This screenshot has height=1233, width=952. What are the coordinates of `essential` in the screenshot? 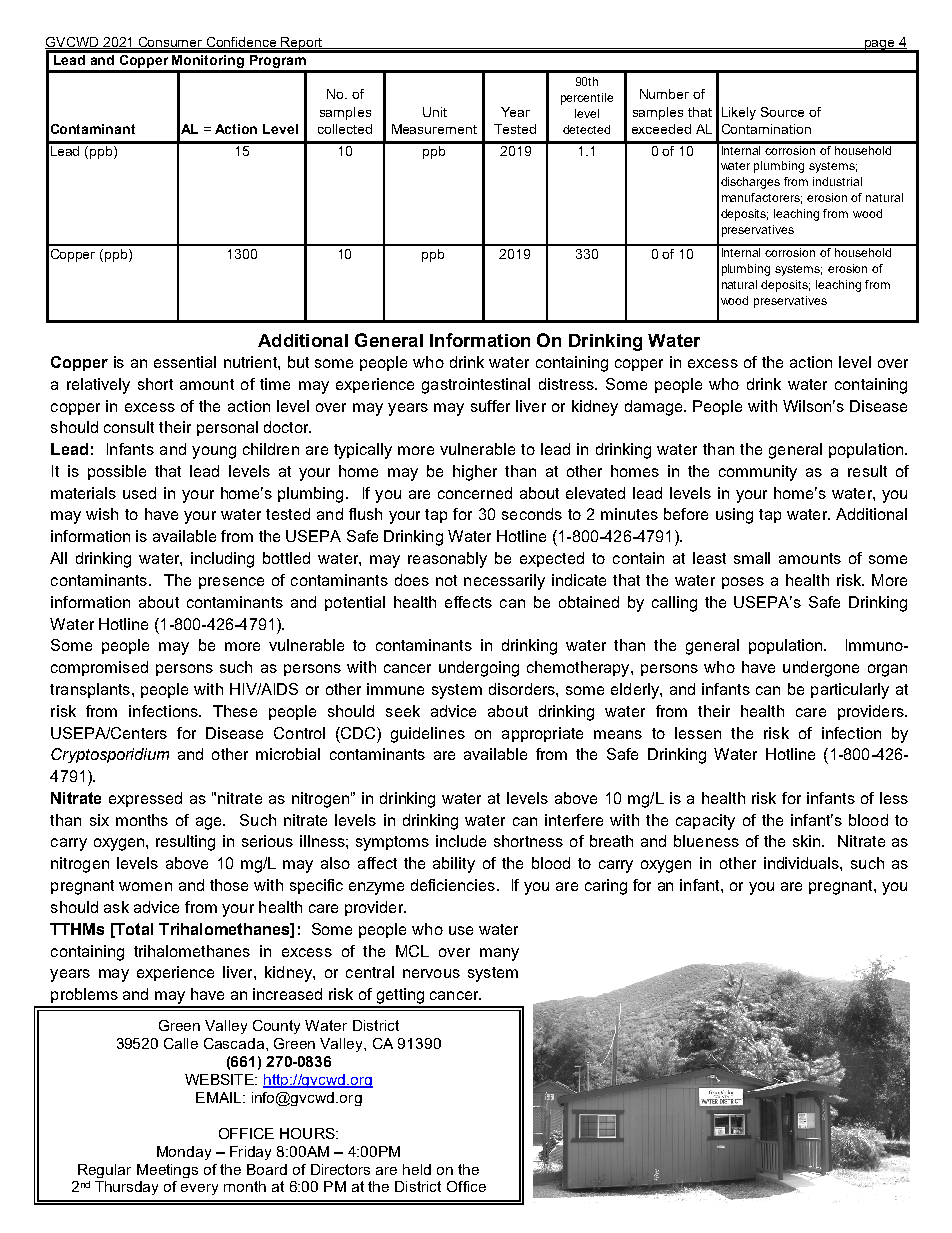 It's located at (185, 362).
